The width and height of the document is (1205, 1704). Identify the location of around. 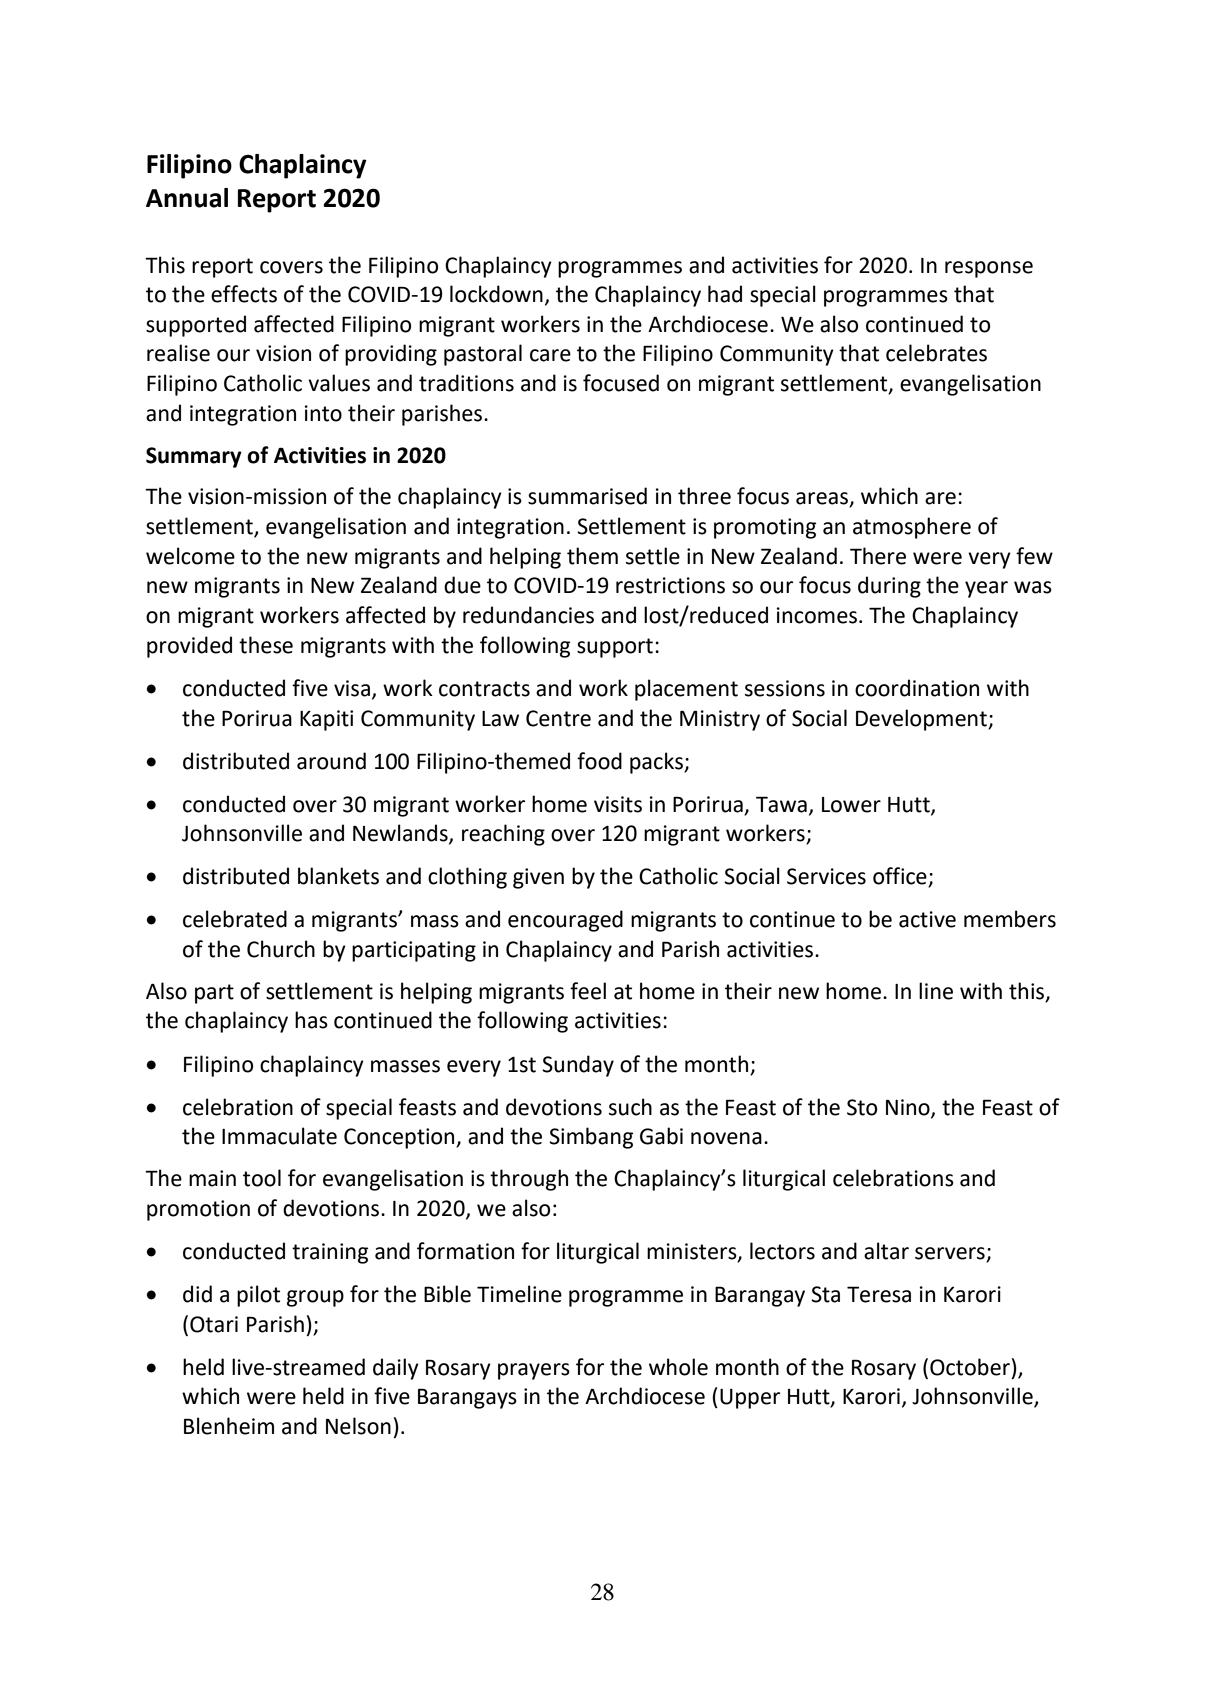
(331, 761).
